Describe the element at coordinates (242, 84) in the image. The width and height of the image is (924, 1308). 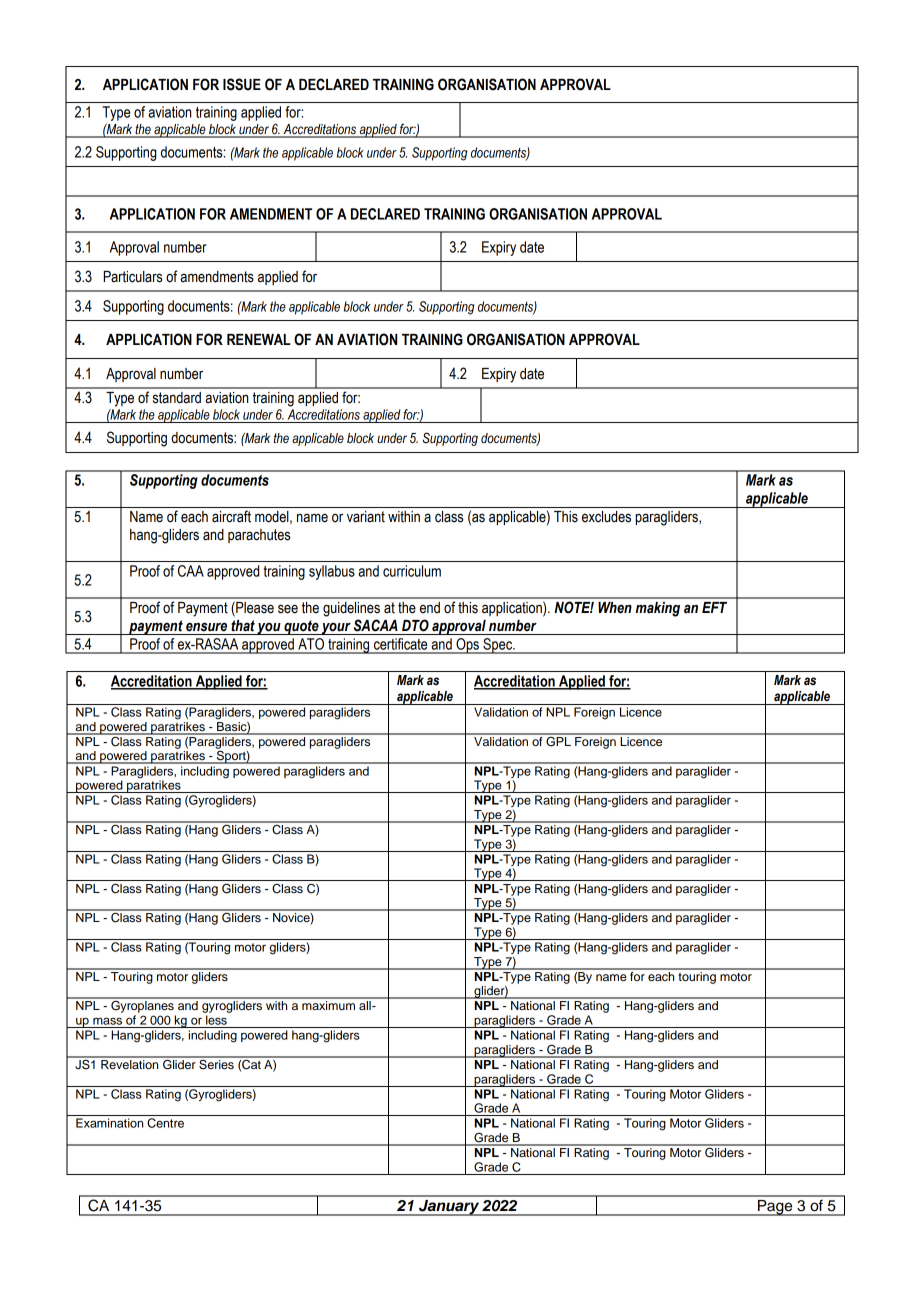
I see `ISSUE` at that location.
